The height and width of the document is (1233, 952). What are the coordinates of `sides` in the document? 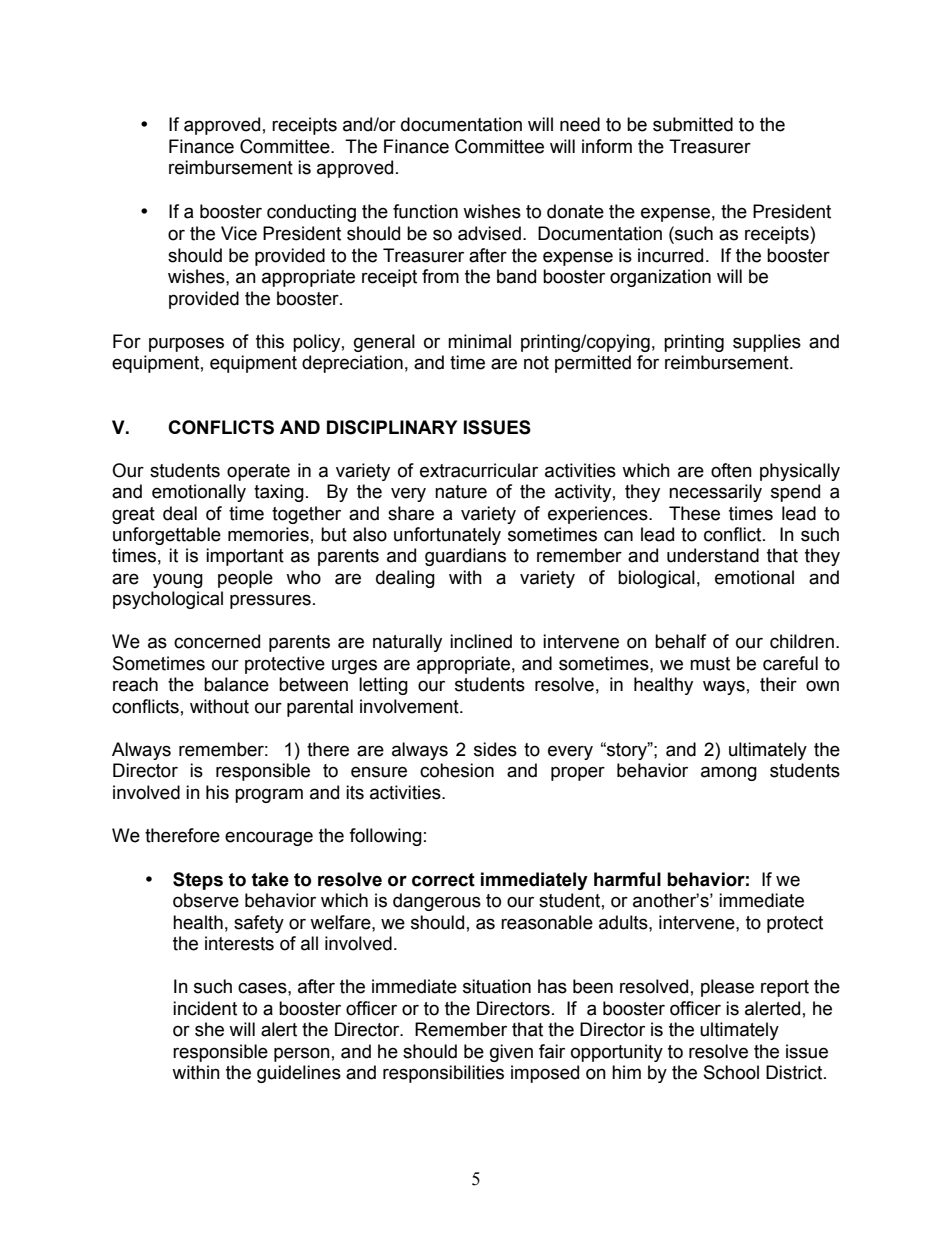 It's located at (495, 749).
